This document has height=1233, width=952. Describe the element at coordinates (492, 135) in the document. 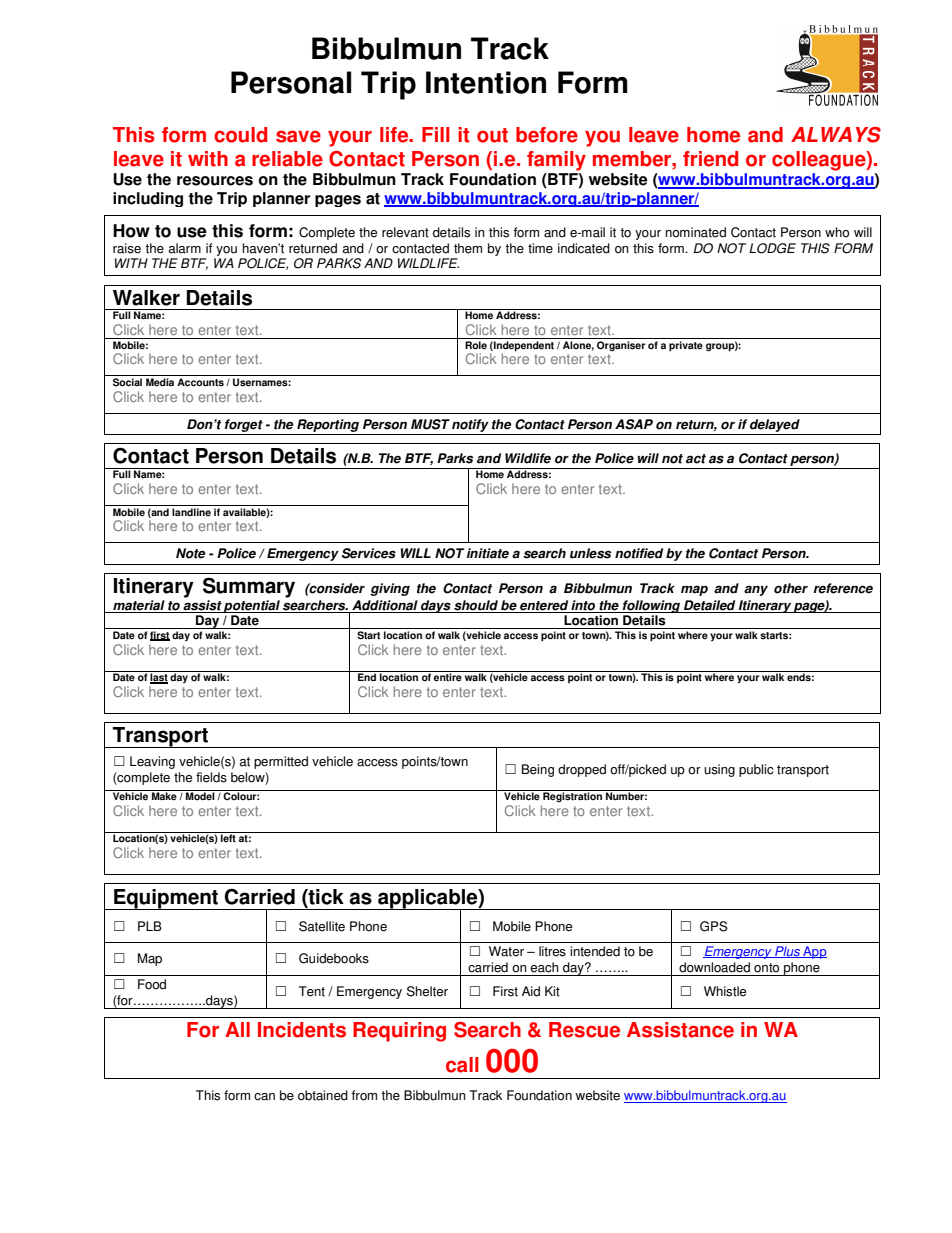

I see `out` at that location.
